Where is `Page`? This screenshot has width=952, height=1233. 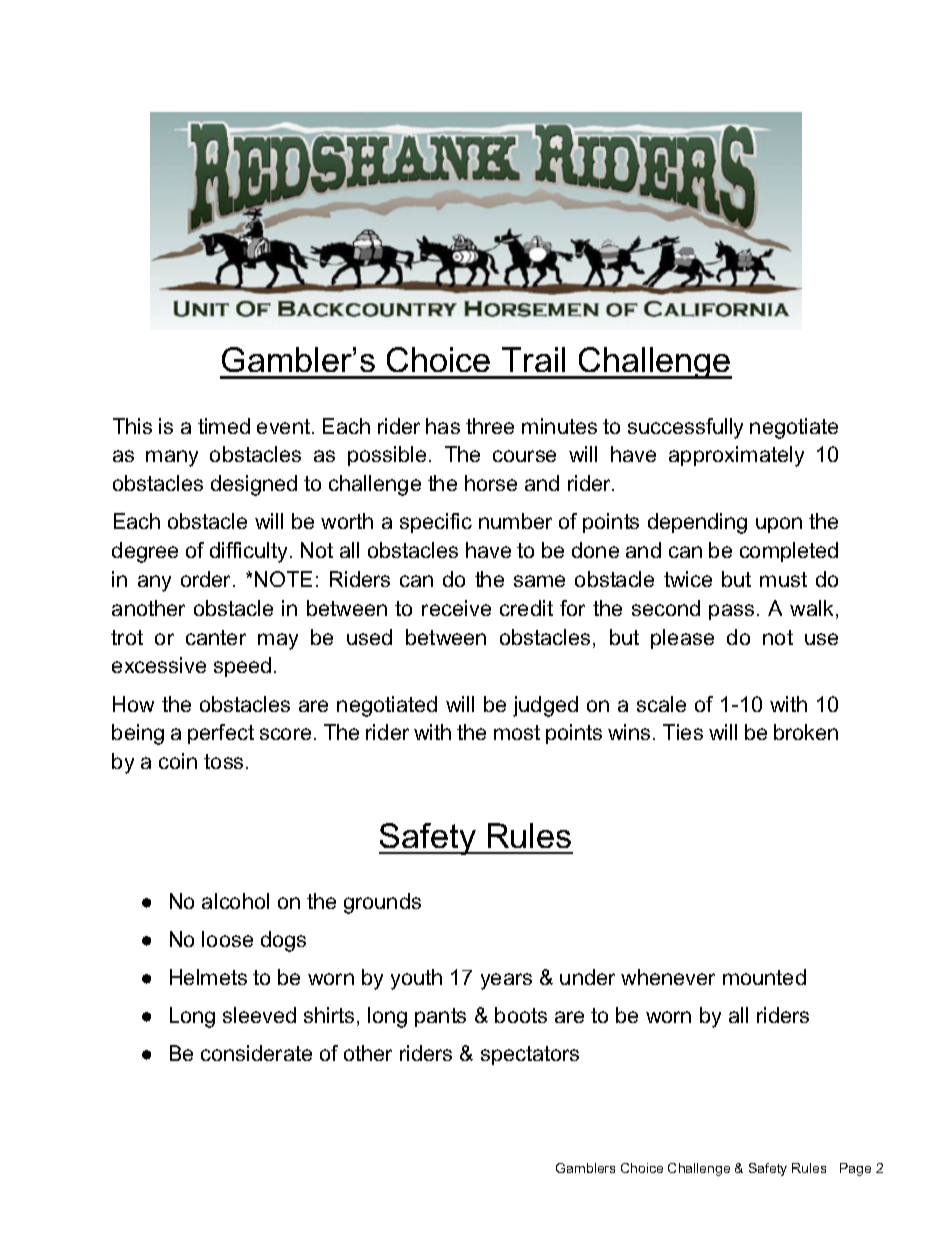 Page is located at coordinates (855, 1169).
